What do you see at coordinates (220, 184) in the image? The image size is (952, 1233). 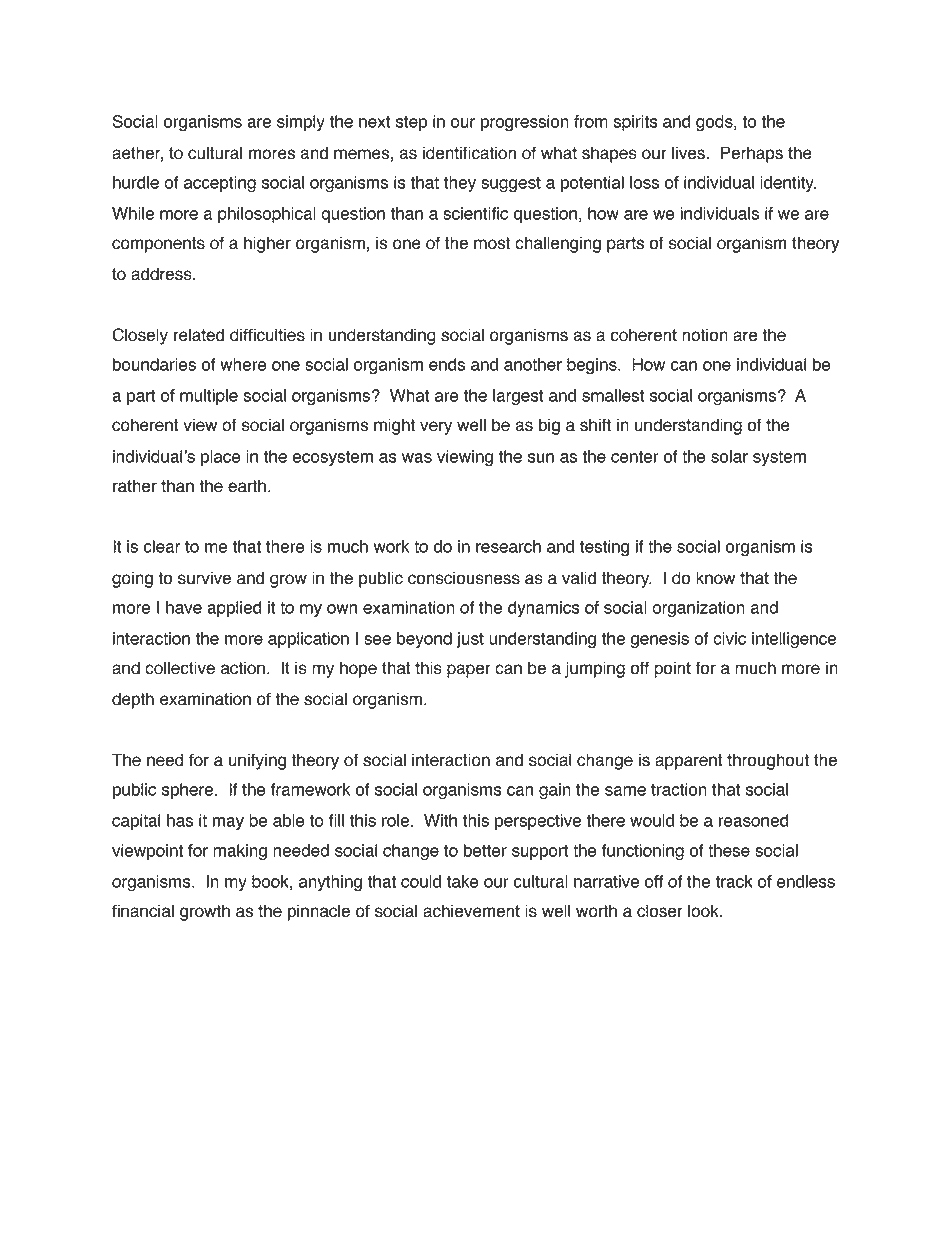 I see `accepting` at bounding box center [220, 184].
